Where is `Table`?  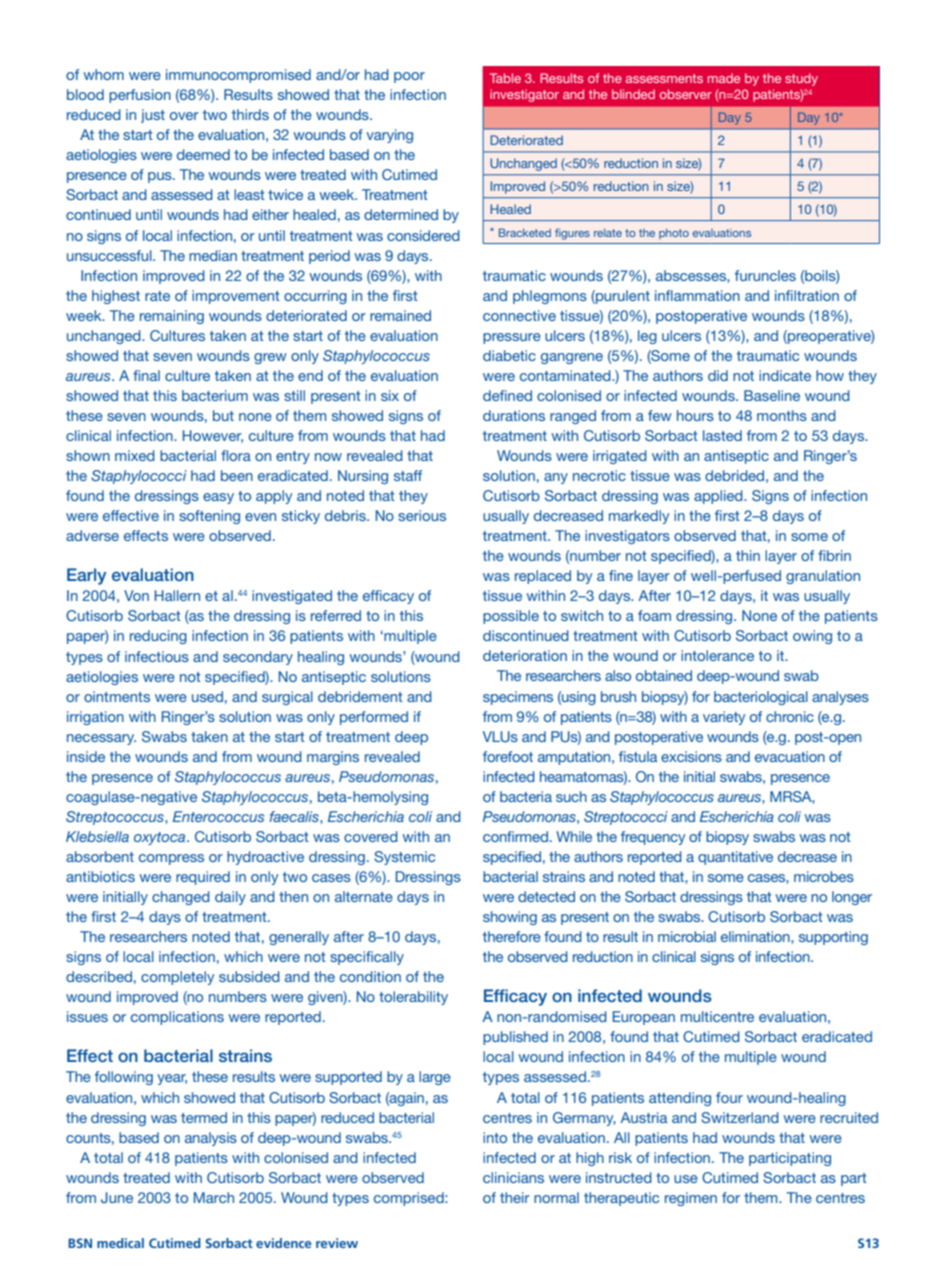
Table is located at coordinates (505, 78).
